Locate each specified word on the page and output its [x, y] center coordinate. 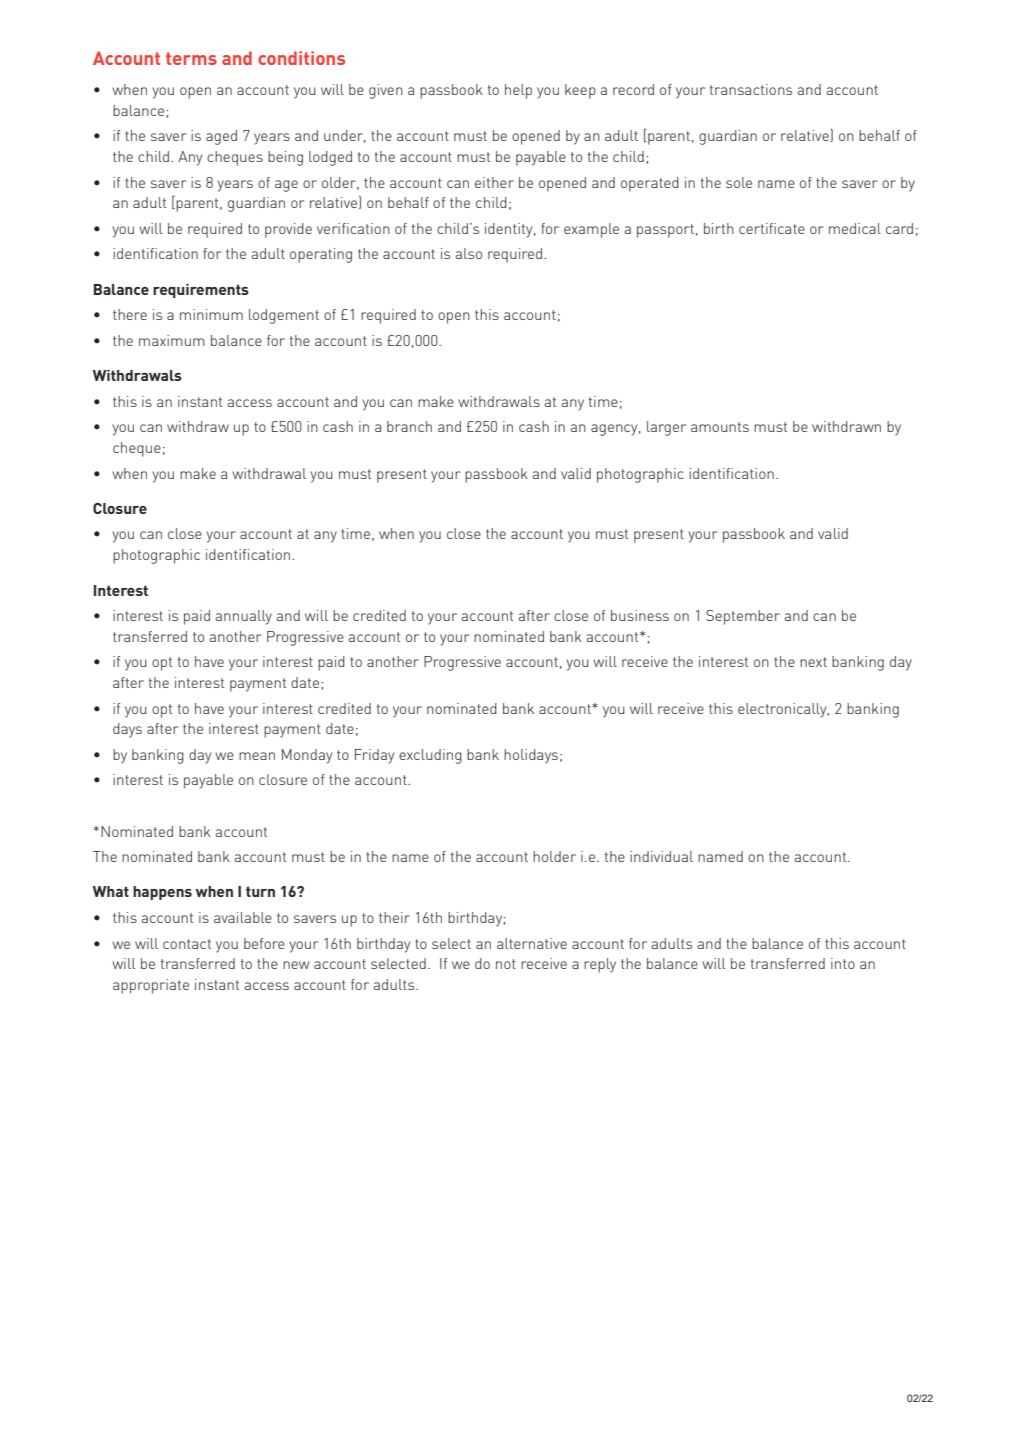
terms [191, 58]
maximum [171, 340]
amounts [720, 427]
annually [244, 617]
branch [409, 426]
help [518, 91]
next [813, 662]
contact [187, 944]
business [640, 615]
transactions [751, 89]
